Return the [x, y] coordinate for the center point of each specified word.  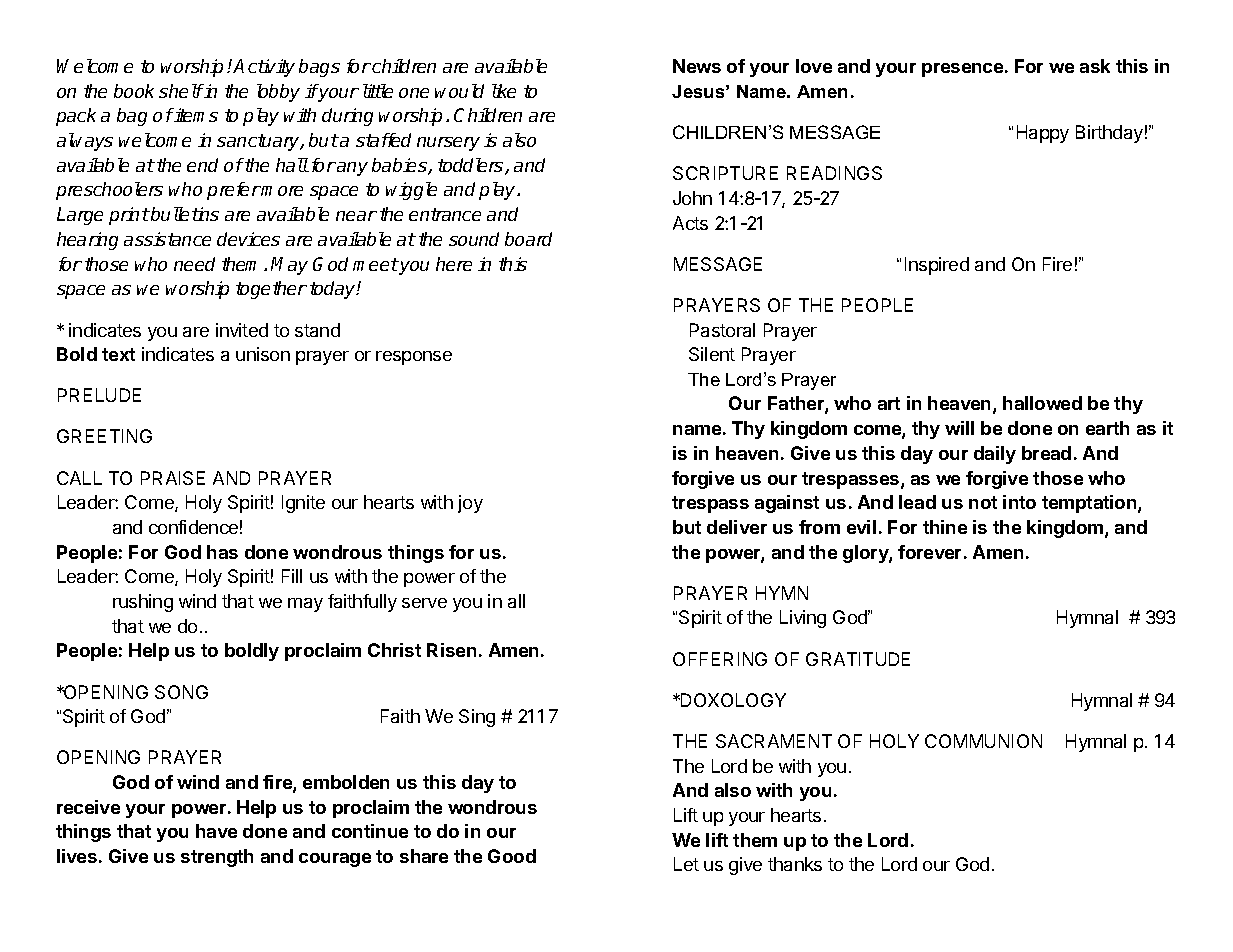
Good [512, 856]
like [504, 91]
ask [1095, 66]
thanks [795, 864]
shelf [181, 91]
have [216, 831]
